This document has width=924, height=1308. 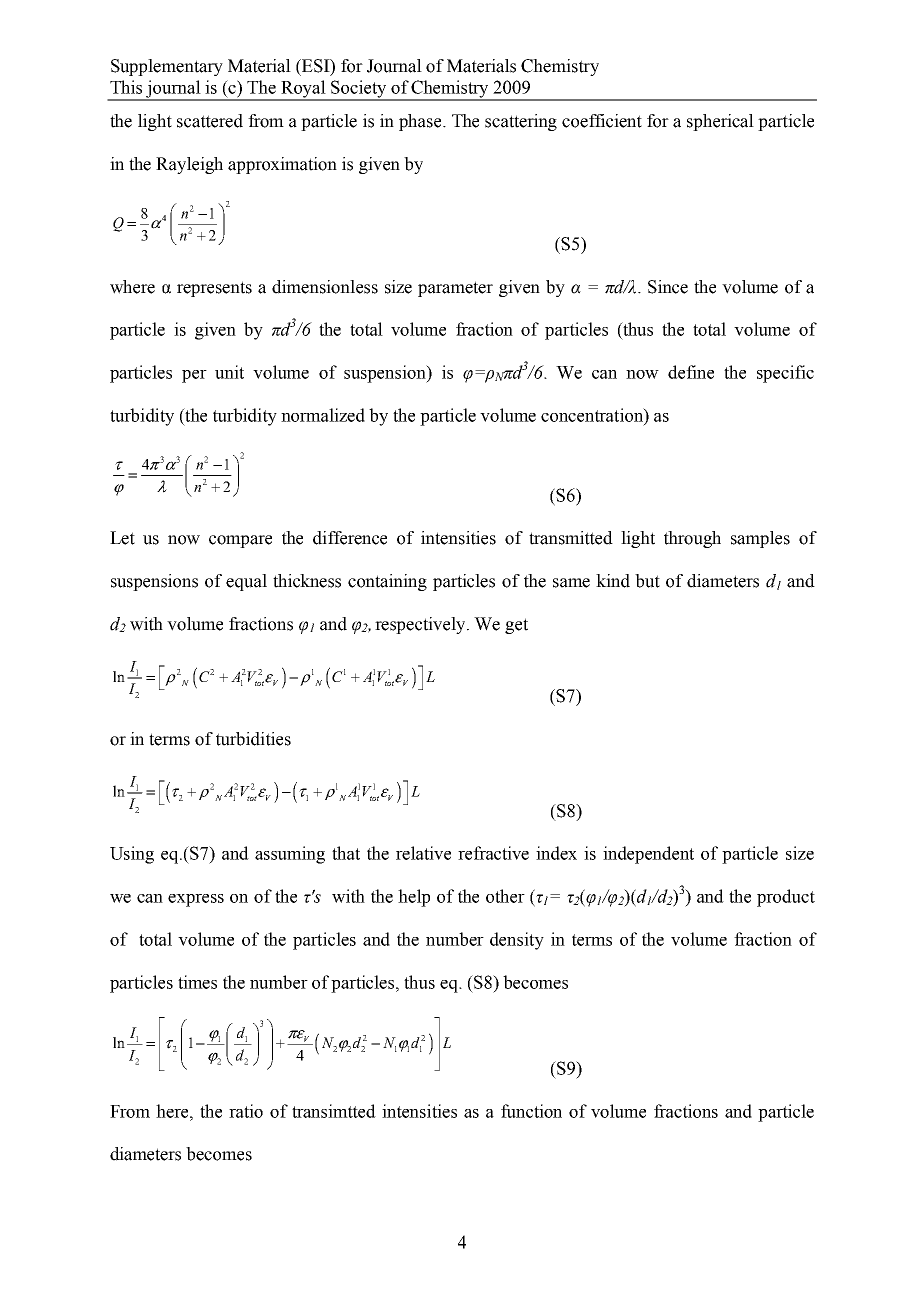 I want to click on define, so click(x=691, y=372).
